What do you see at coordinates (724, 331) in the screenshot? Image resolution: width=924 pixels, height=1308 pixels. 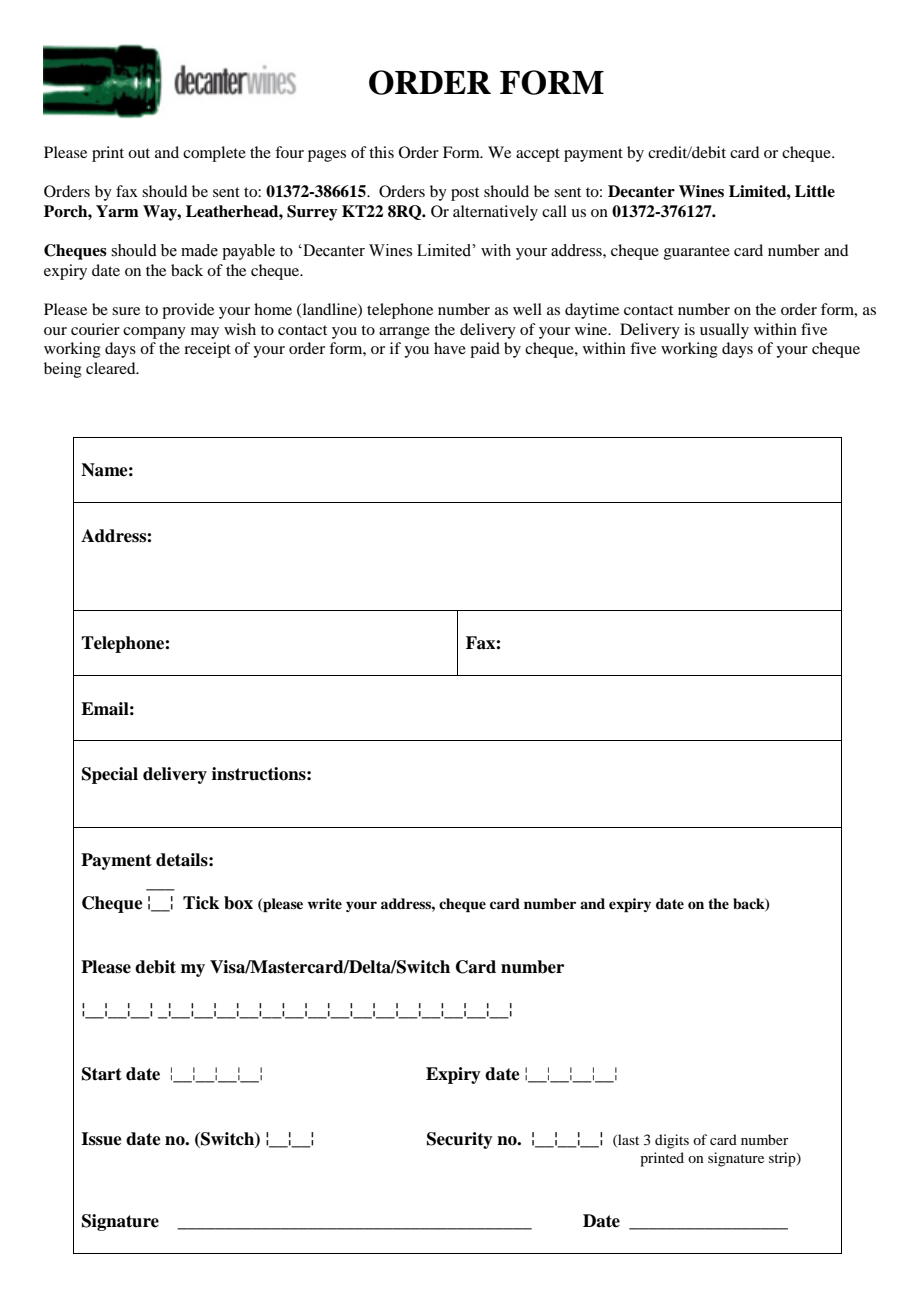 I see `usually` at bounding box center [724, 331].
